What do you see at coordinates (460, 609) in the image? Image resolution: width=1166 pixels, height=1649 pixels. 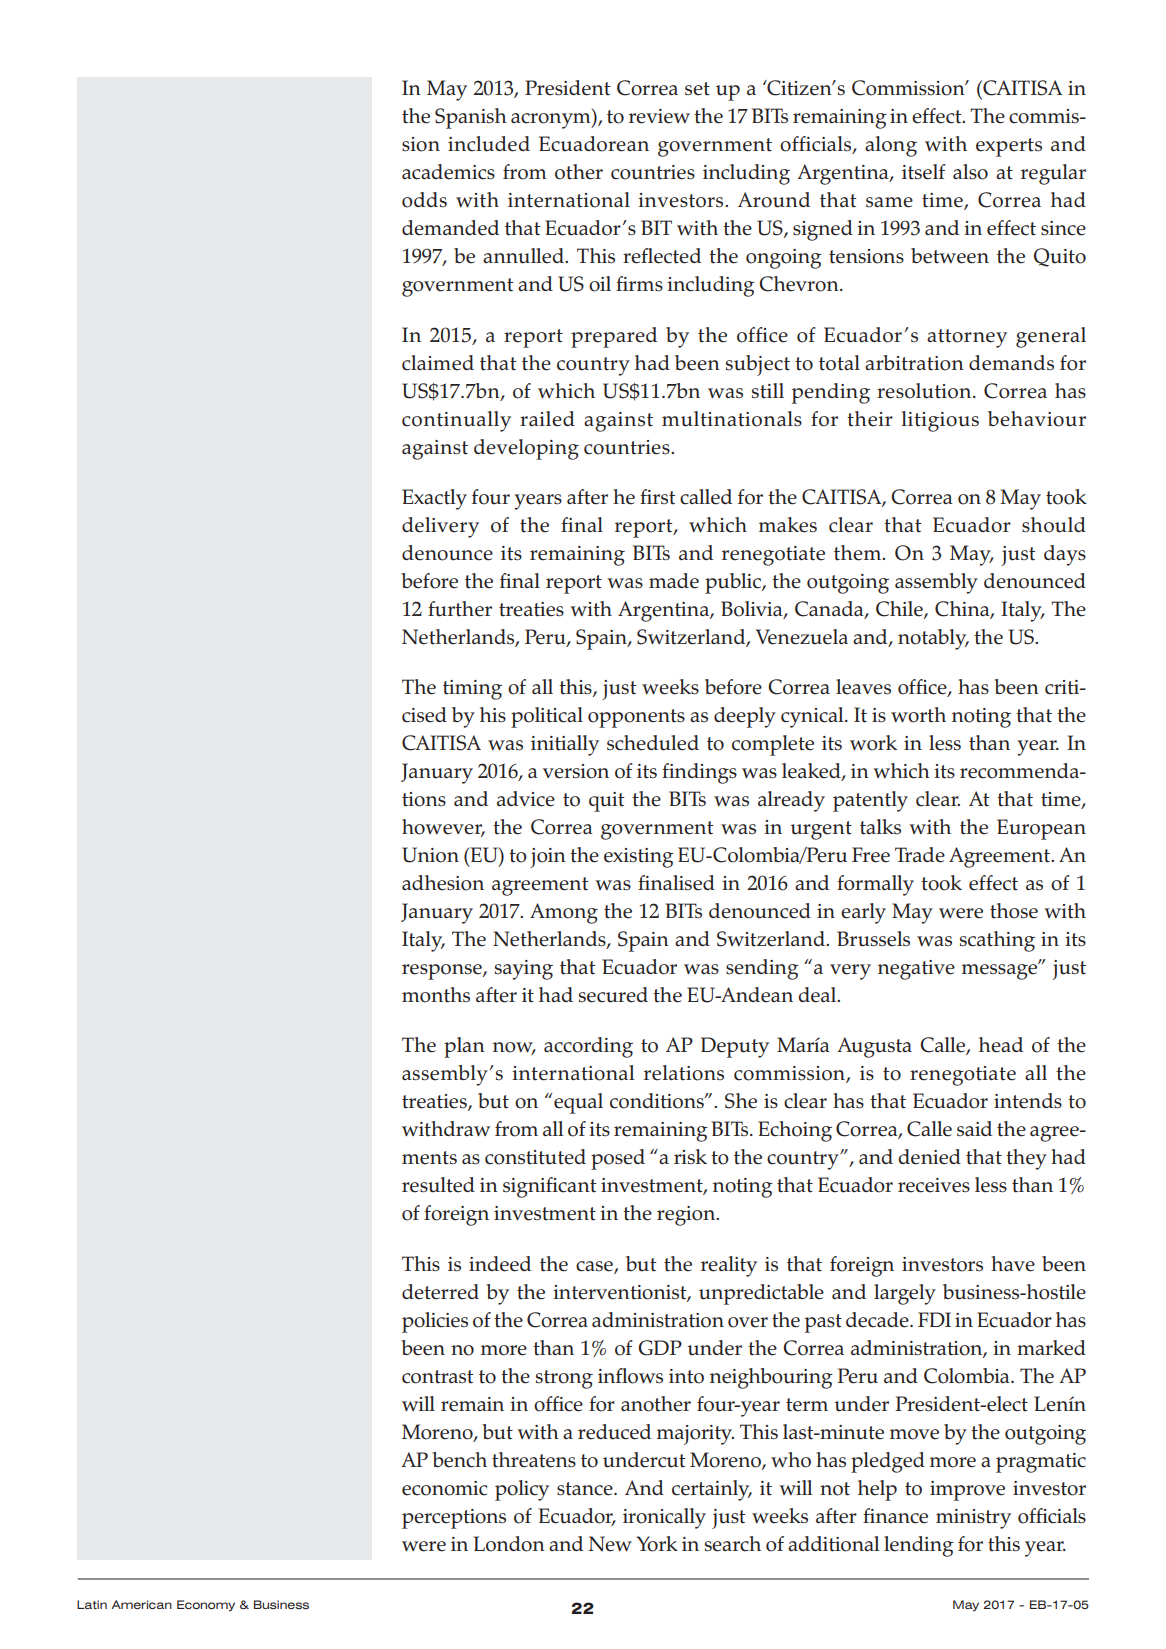 I see `further` at bounding box center [460, 609].
